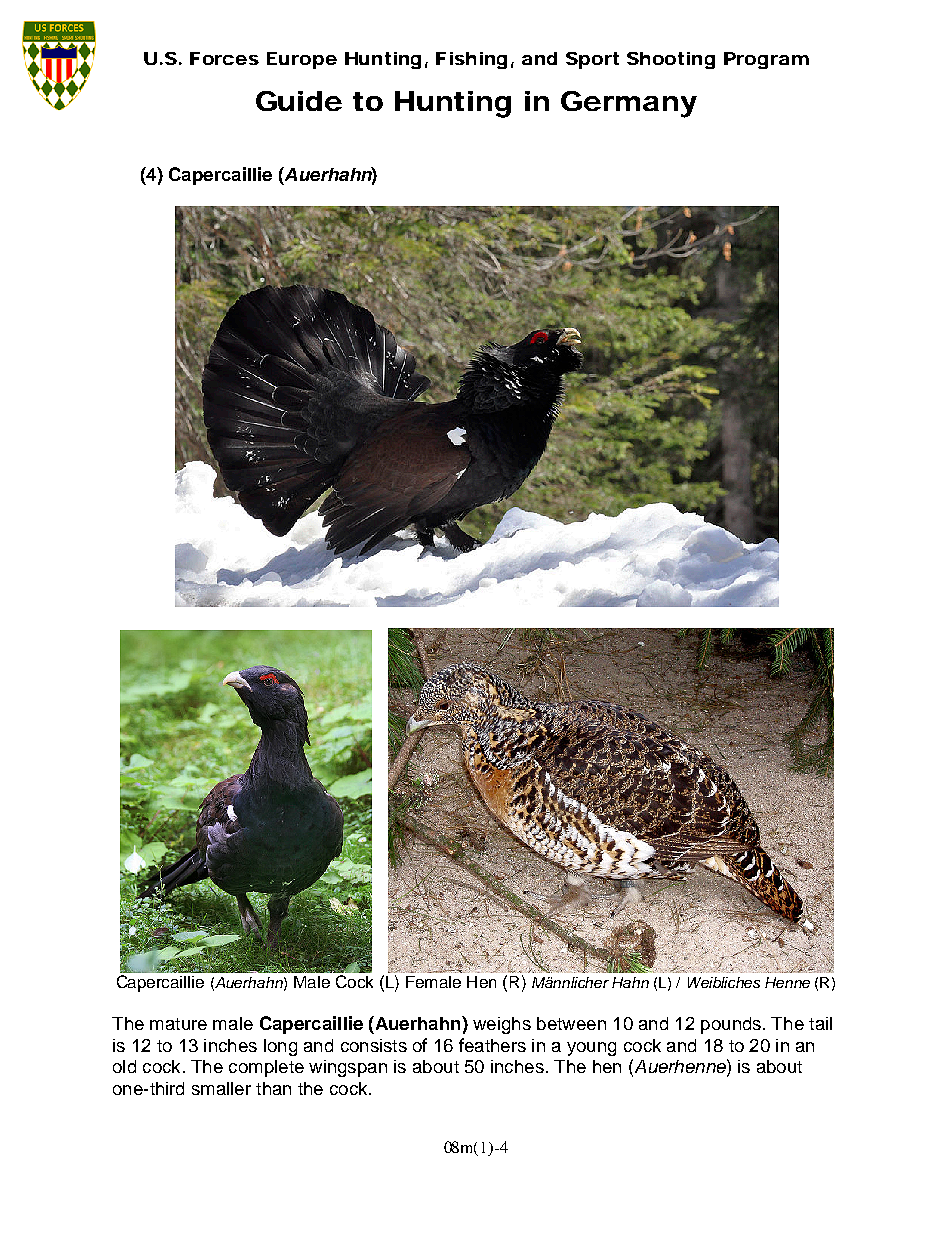 Image resolution: width=952 pixels, height=1233 pixels. What do you see at coordinates (671, 60) in the screenshot?
I see `Shooting` at bounding box center [671, 60].
